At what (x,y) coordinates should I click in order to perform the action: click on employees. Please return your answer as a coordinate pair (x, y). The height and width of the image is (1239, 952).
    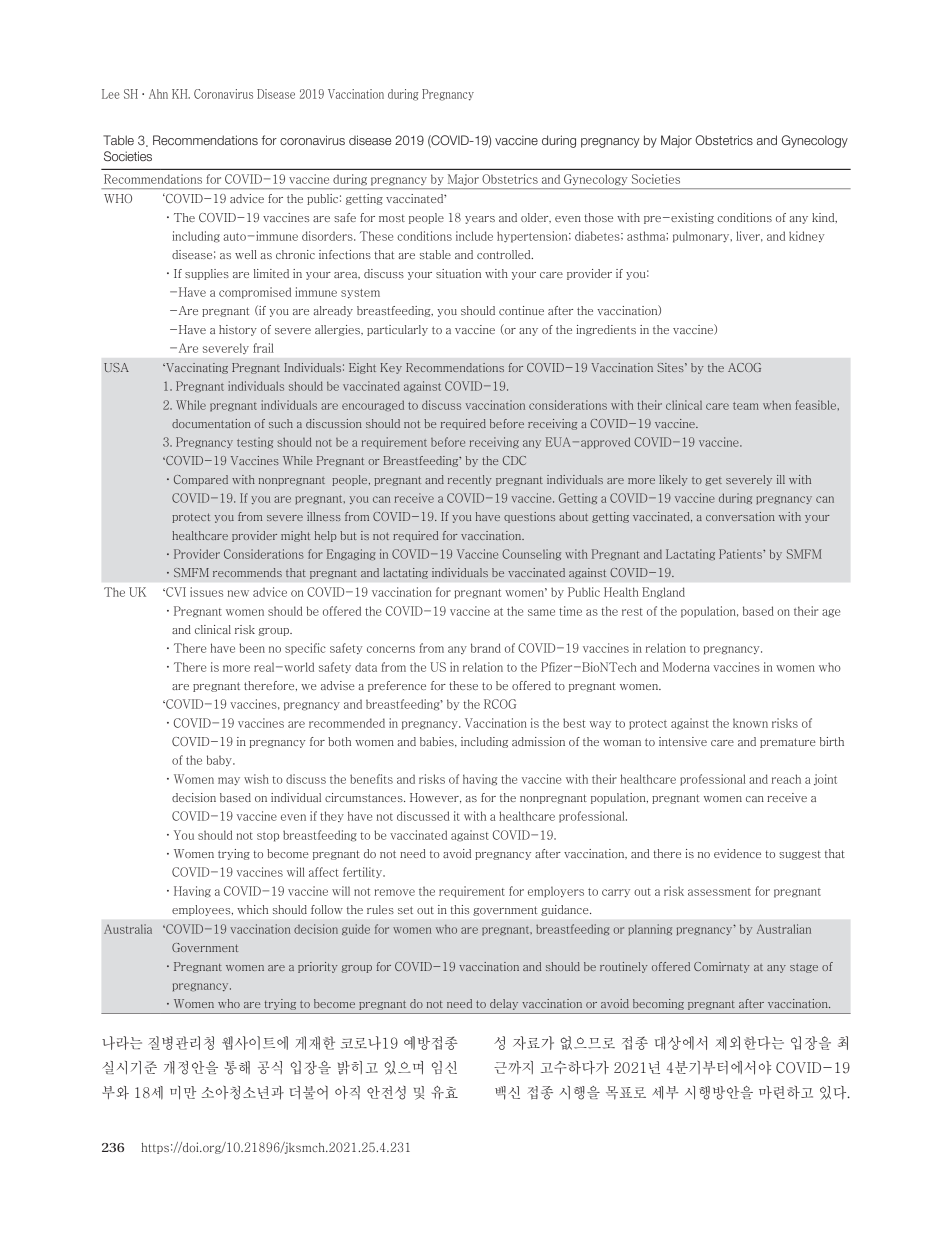
    Looking at the image, I should click on (202, 910).
